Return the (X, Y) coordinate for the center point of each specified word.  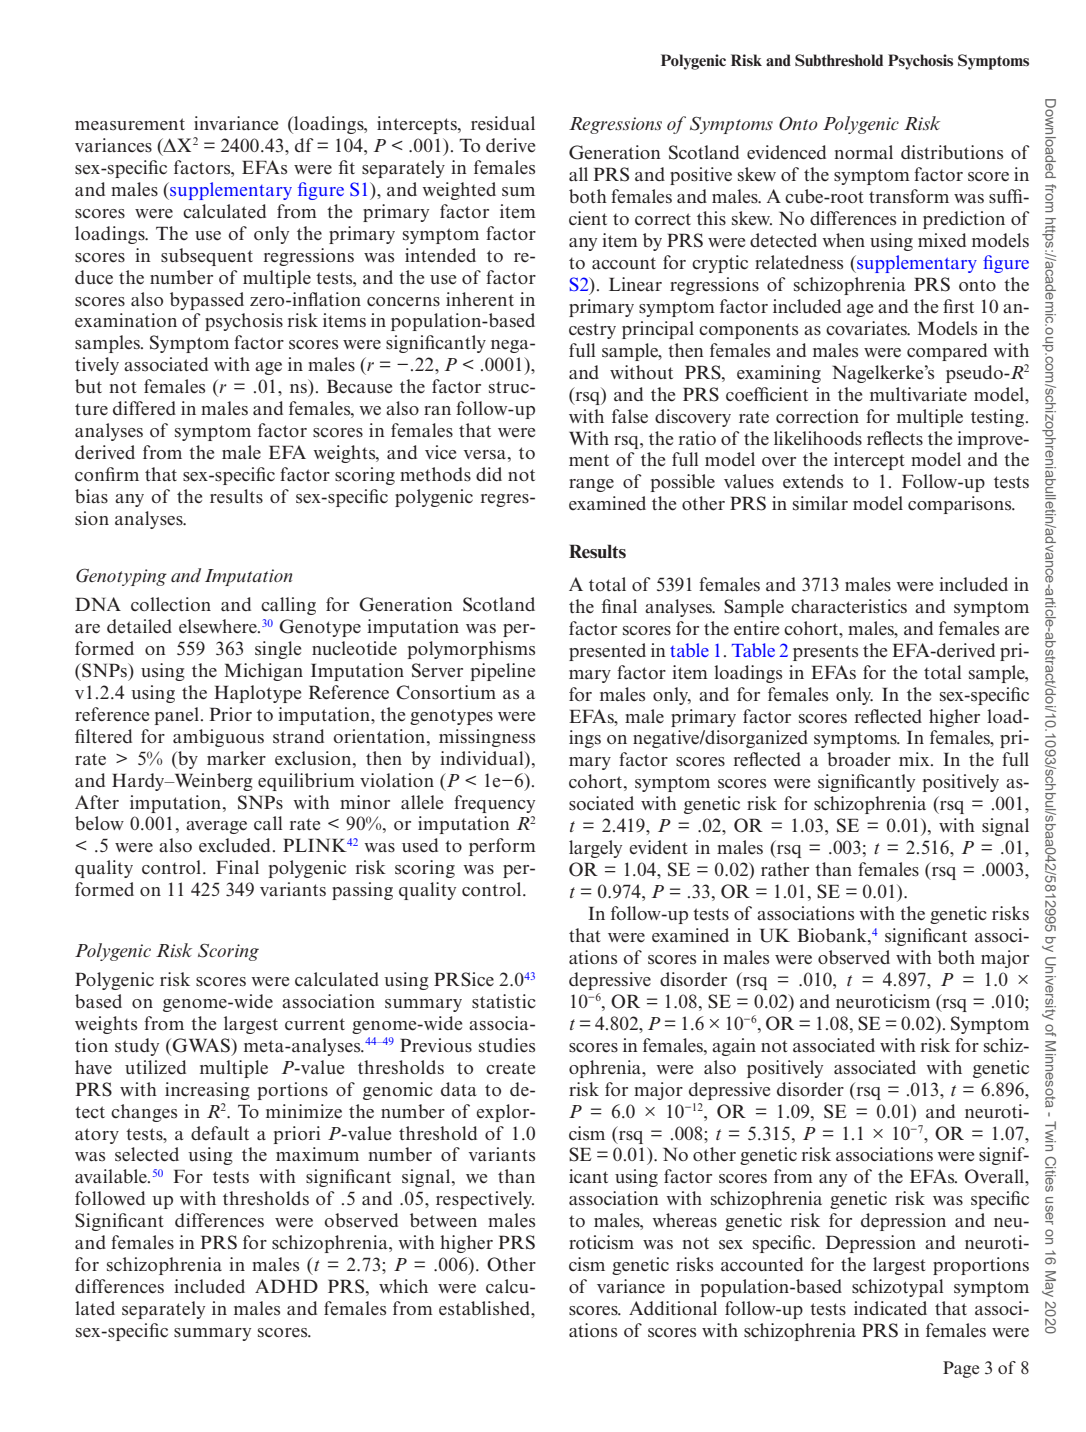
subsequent (207, 257)
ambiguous (218, 738)
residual (503, 123)
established (485, 1308)
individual (483, 758)
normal (863, 152)
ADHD (286, 1286)
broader (859, 759)
